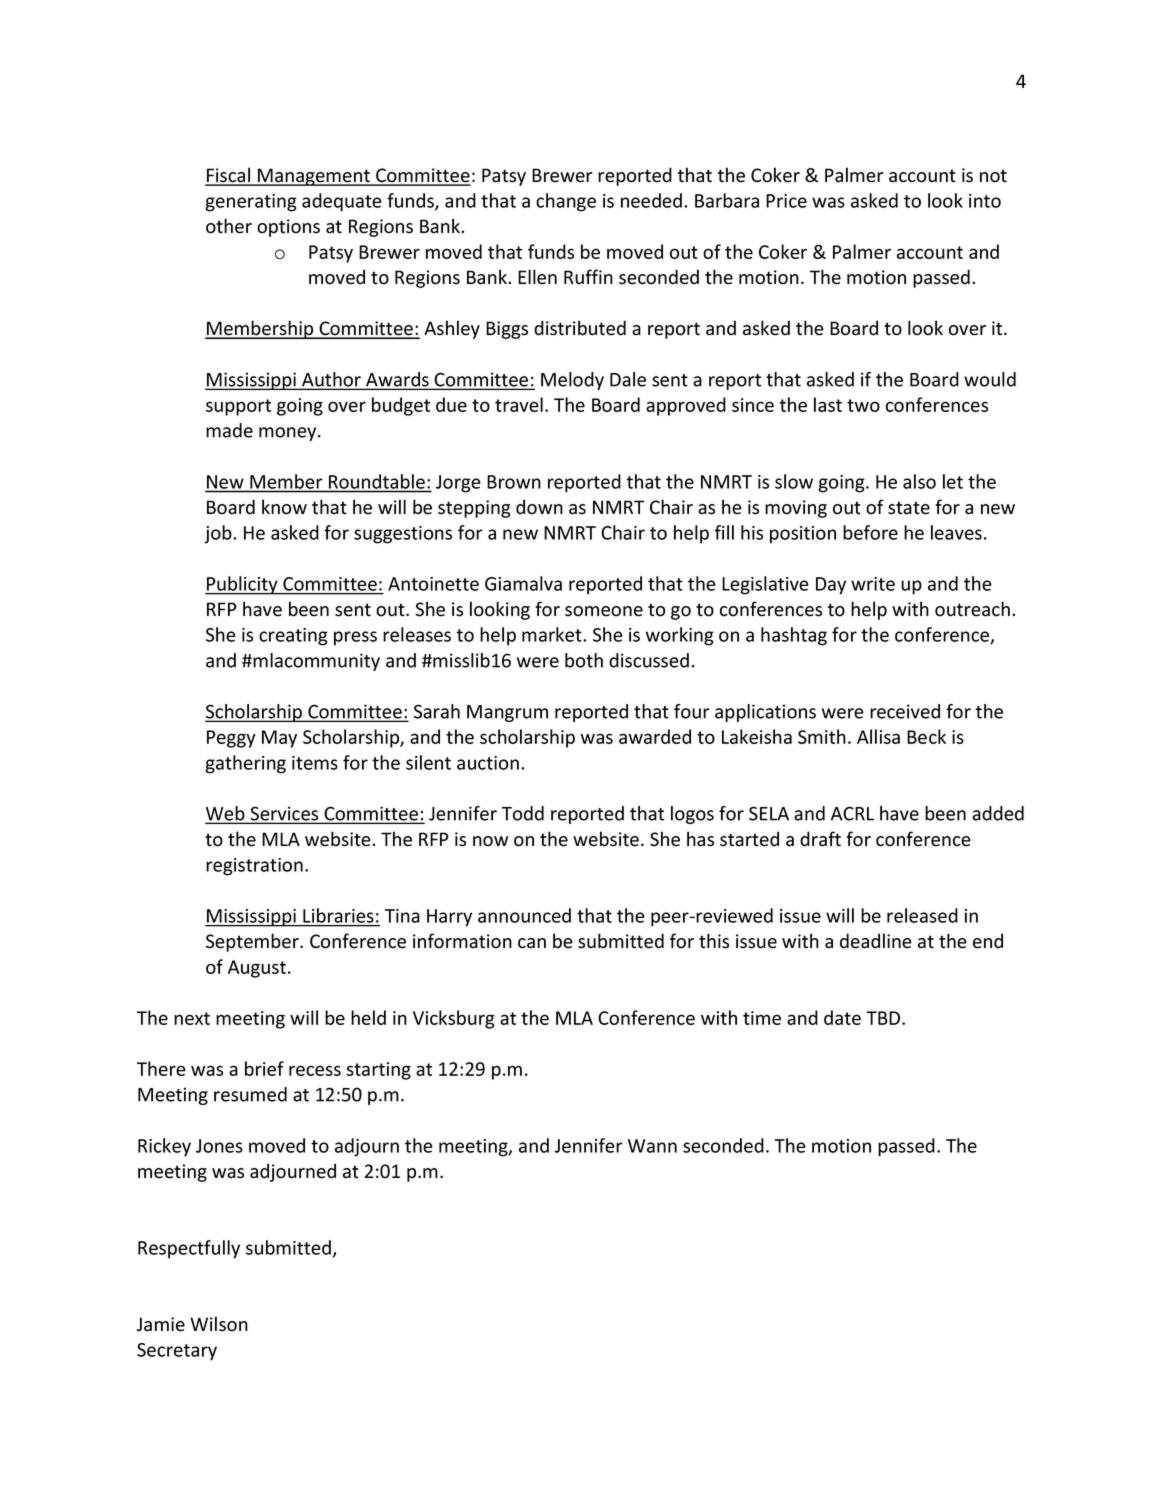 The image size is (1163, 1506). I want to click on into, so click(985, 201).
